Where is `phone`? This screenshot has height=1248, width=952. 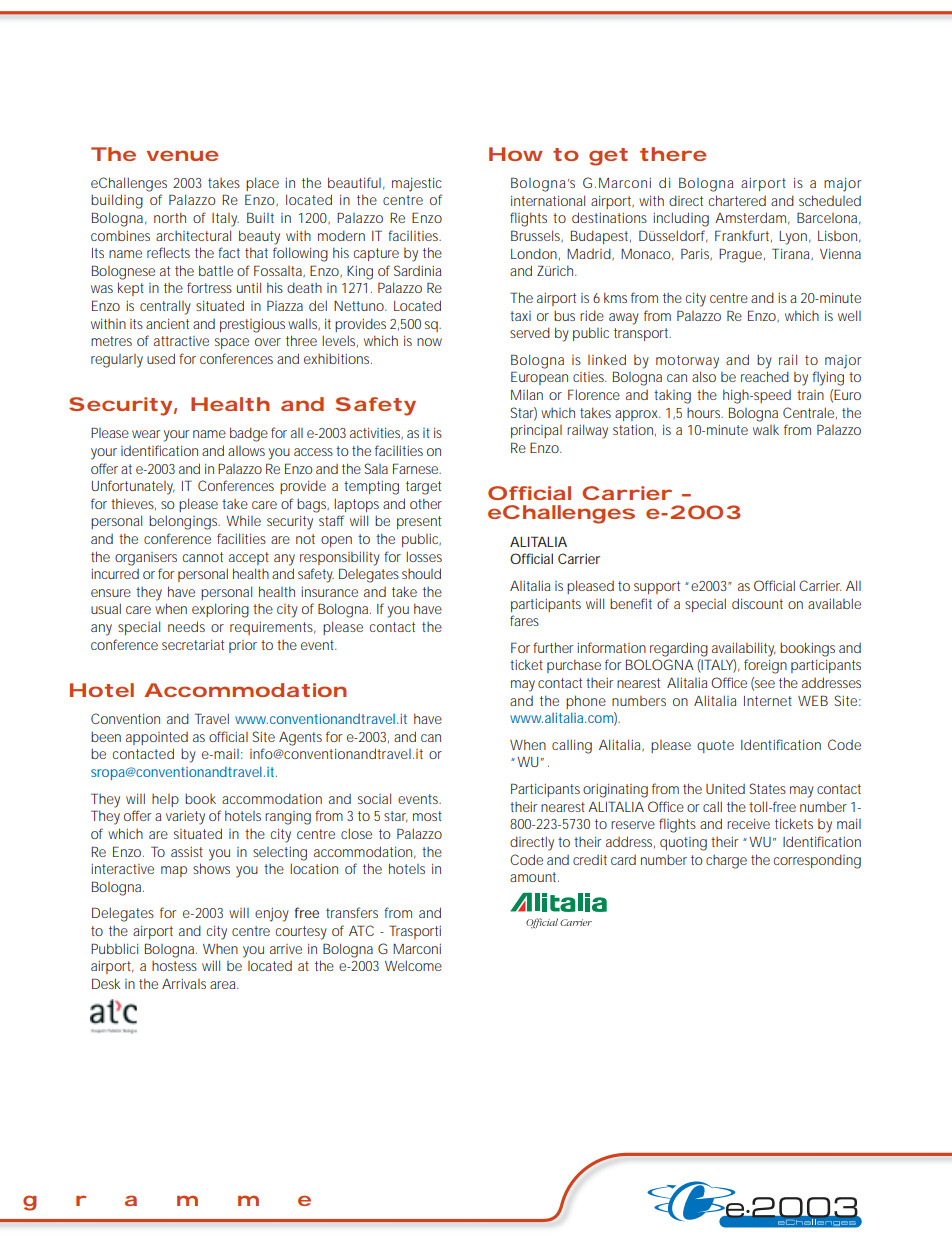
phone is located at coordinates (586, 702).
